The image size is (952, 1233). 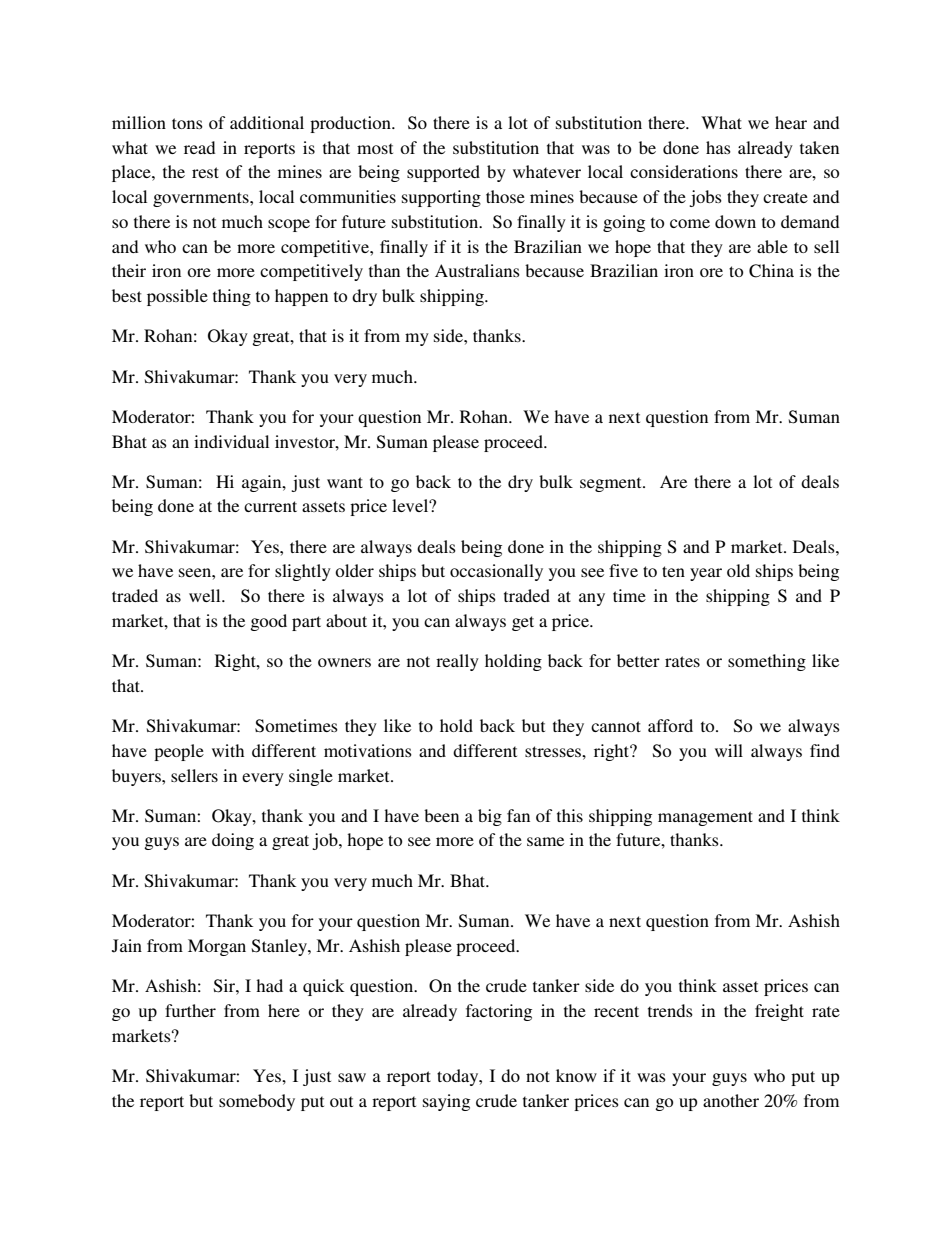 What do you see at coordinates (771, 271) in the screenshot?
I see `China` at bounding box center [771, 271].
